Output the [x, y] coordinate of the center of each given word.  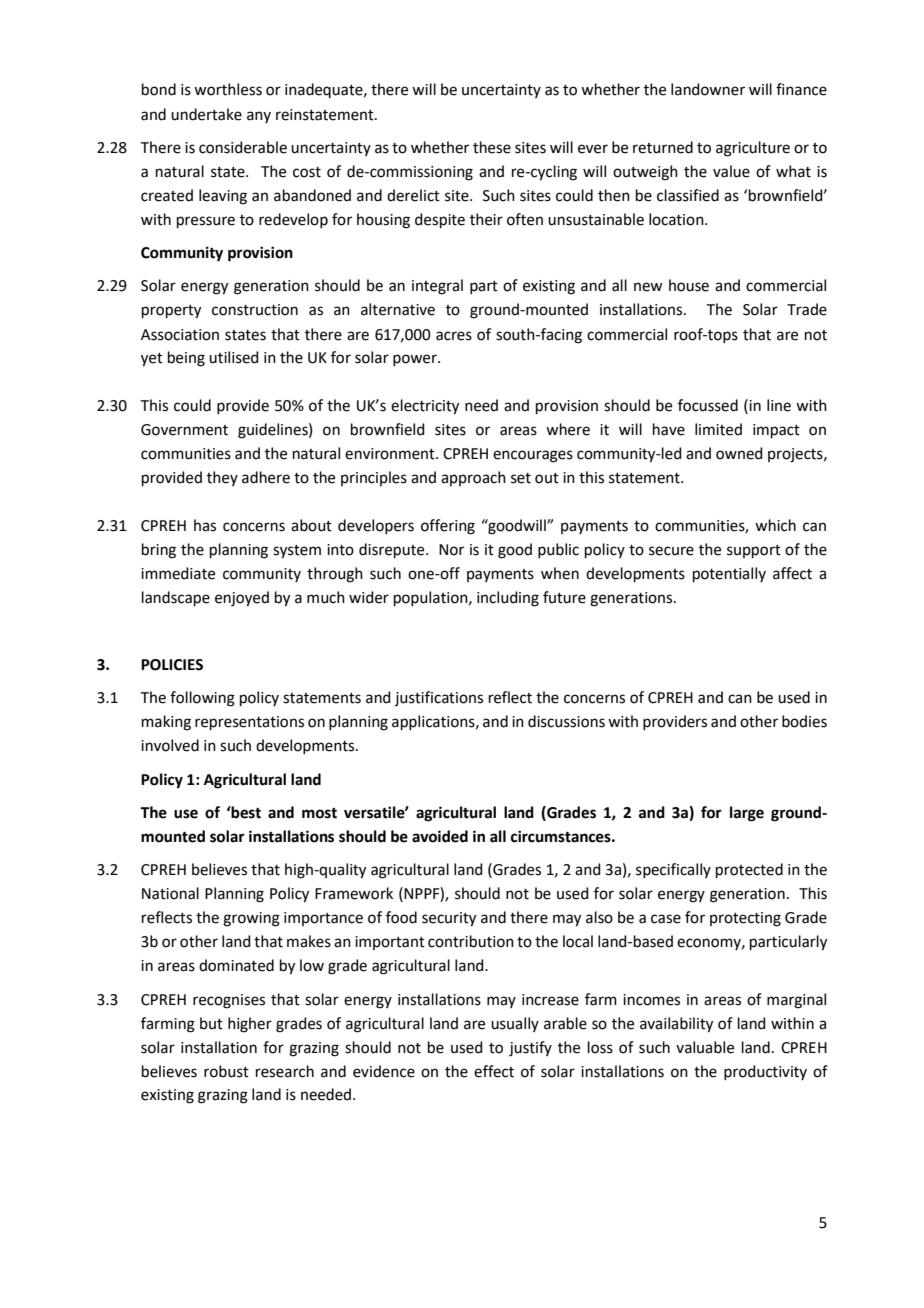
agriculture [753, 149]
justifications [439, 698]
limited [718, 429]
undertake [206, 114]
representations [249, 723]
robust [226, 1071]
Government [184, 430]
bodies [804, 721]
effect [494, 1071]
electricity [425, 407]
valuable [705, 1047]
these [492, 147]
